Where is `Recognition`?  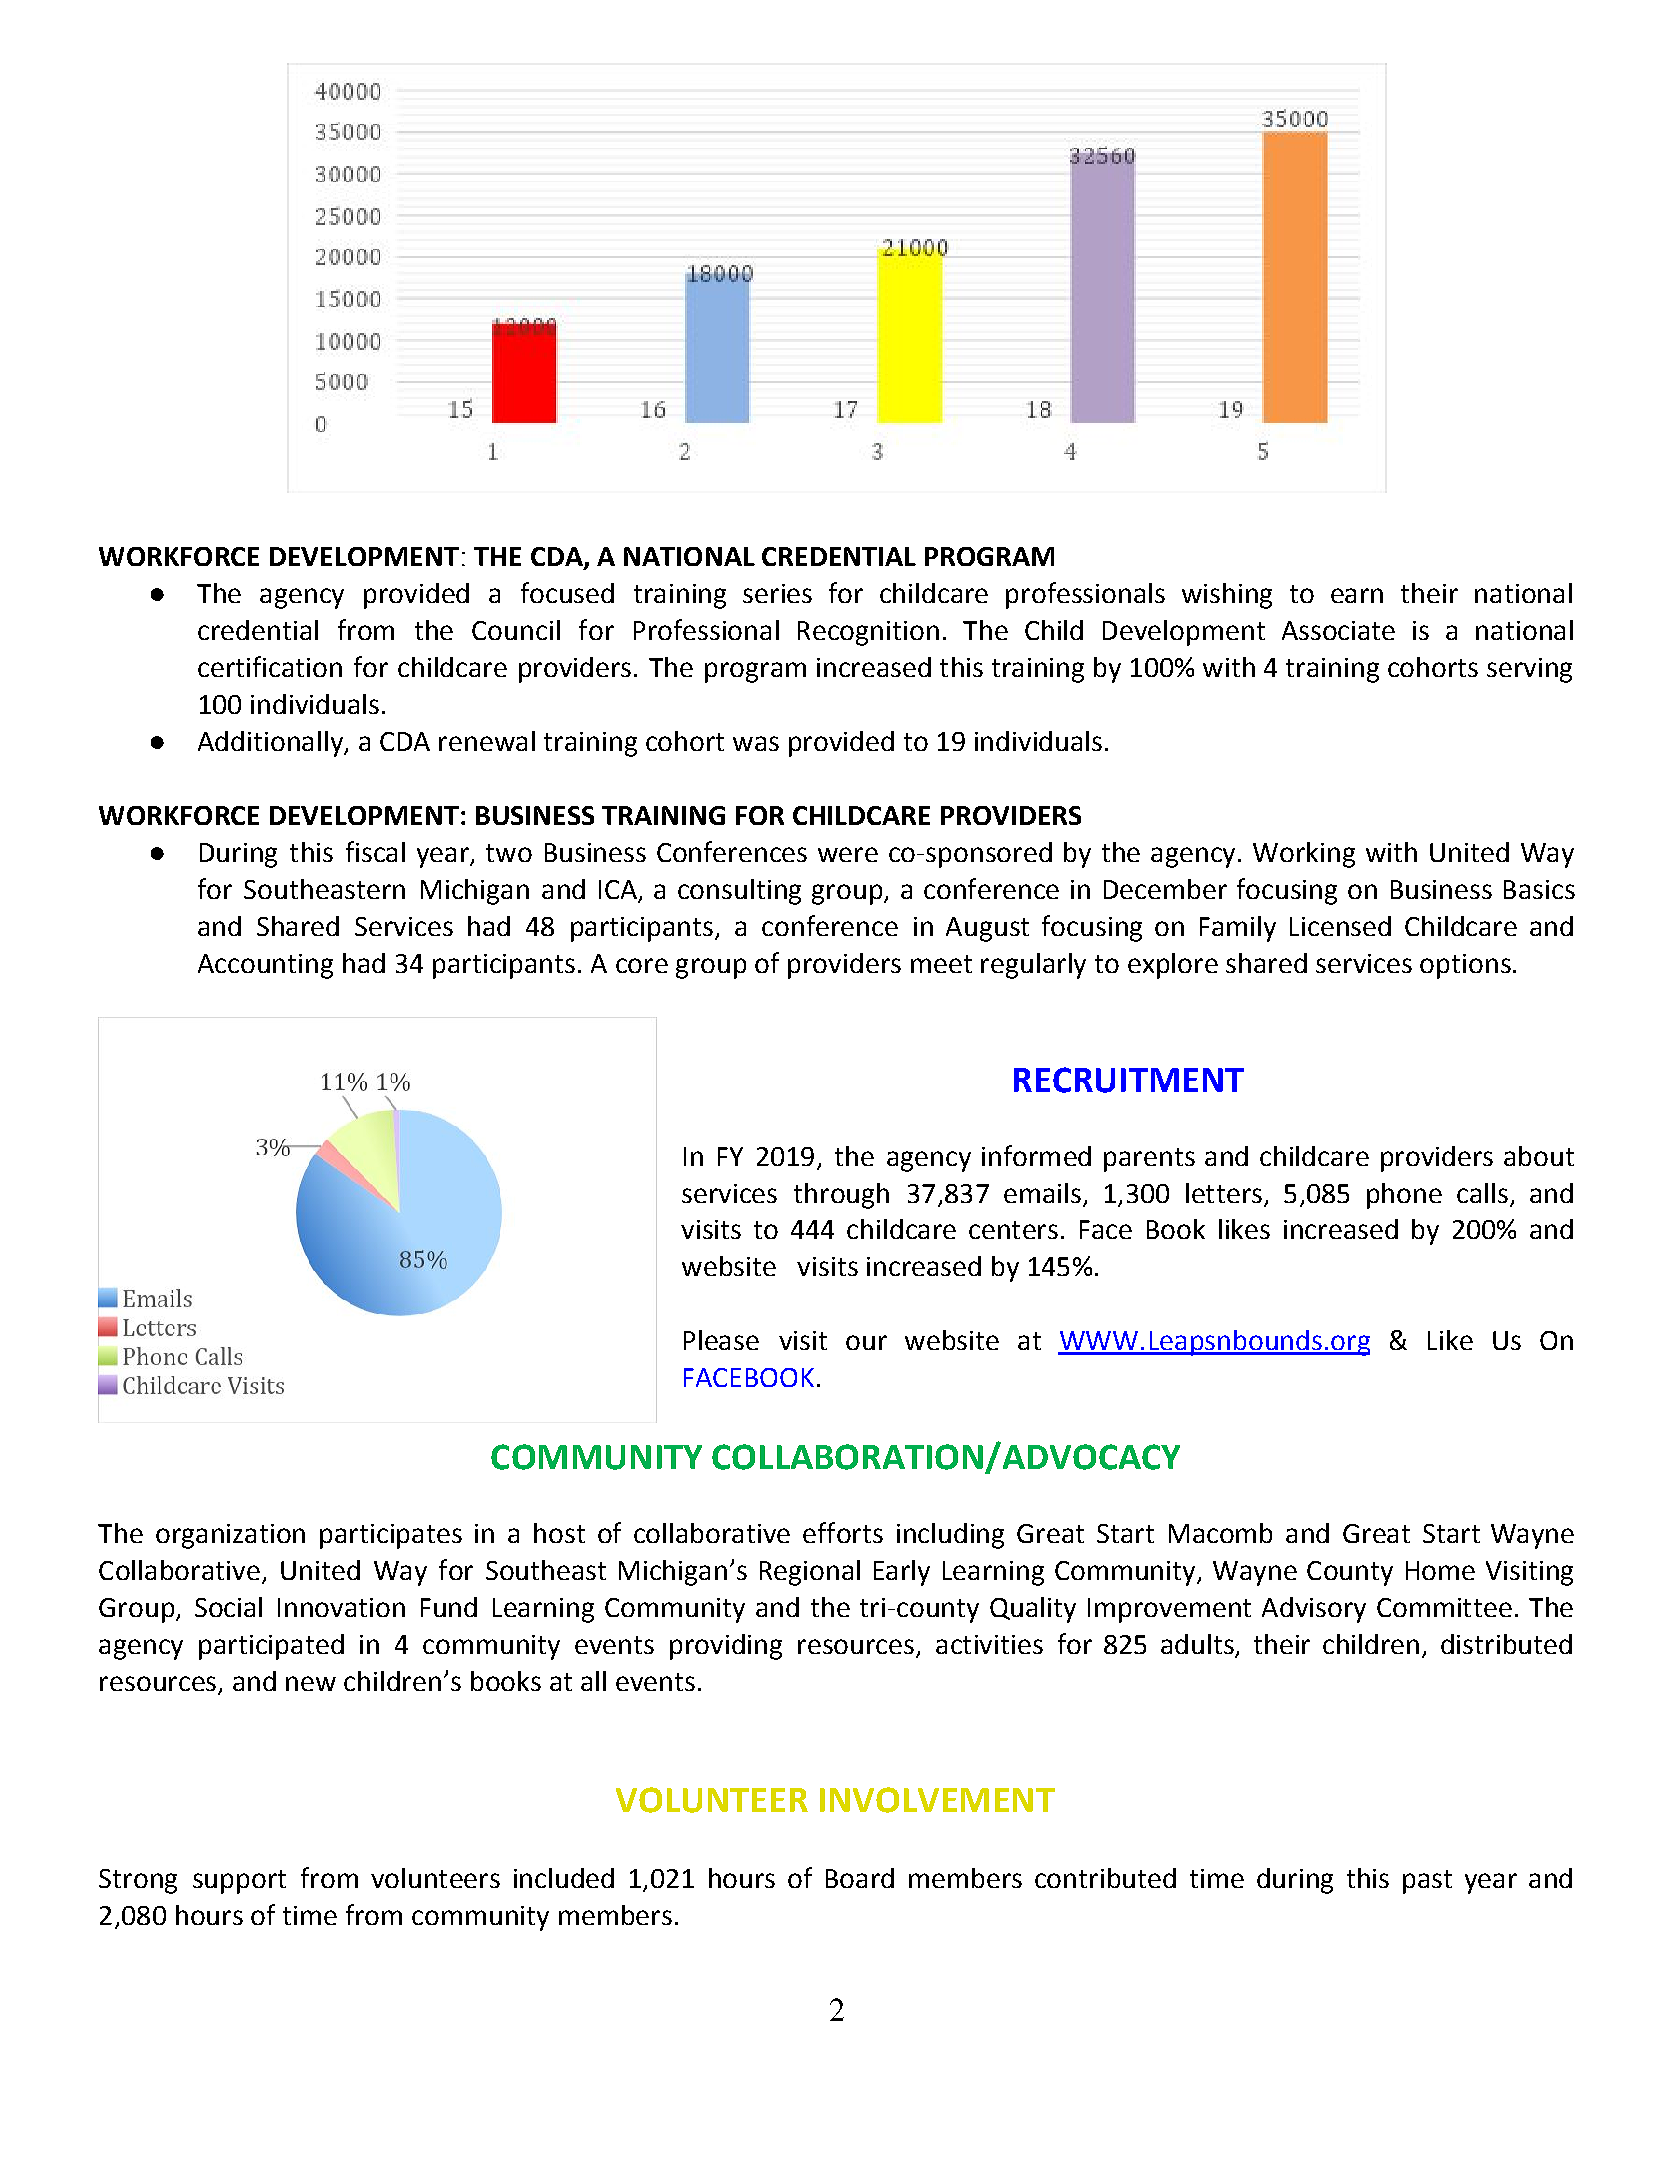
Recognition is located at coordinates (868, 633).
